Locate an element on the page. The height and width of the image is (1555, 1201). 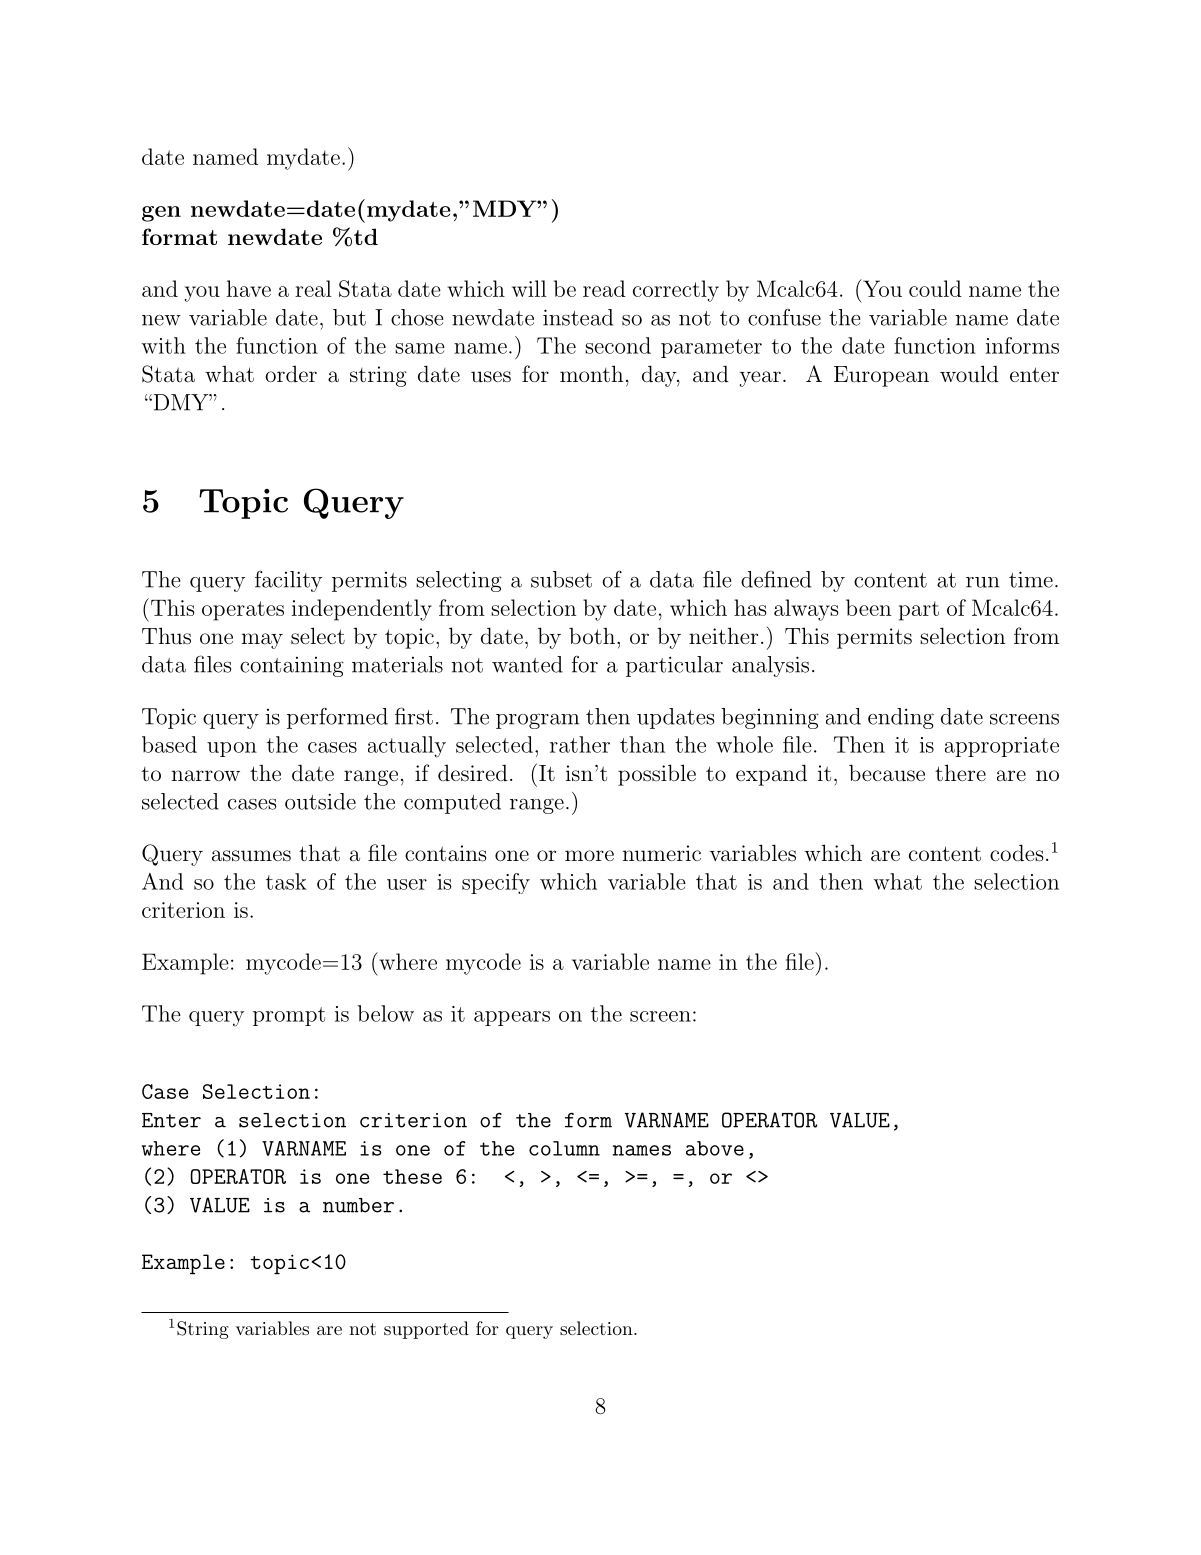
read is located at coordinates (604, 288).
